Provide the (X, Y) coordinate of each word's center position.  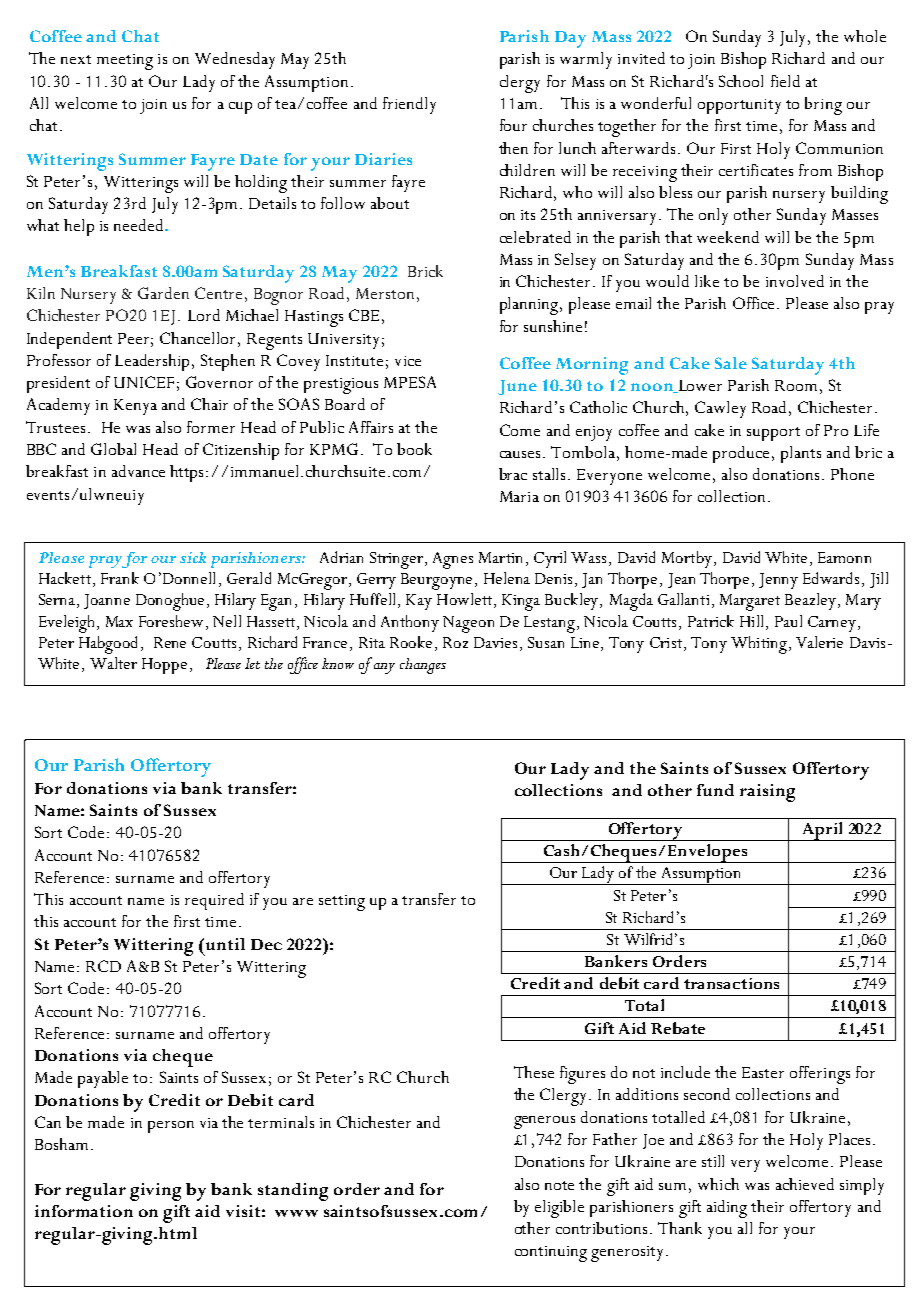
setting (342, 903)
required (214, 901)
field (785, 81)
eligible (559, 1209)
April (823, 831)
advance (138, 471)
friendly (409, 105)
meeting (125, 62)
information (84, 1211)
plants (801, 454)
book (414, 449)
